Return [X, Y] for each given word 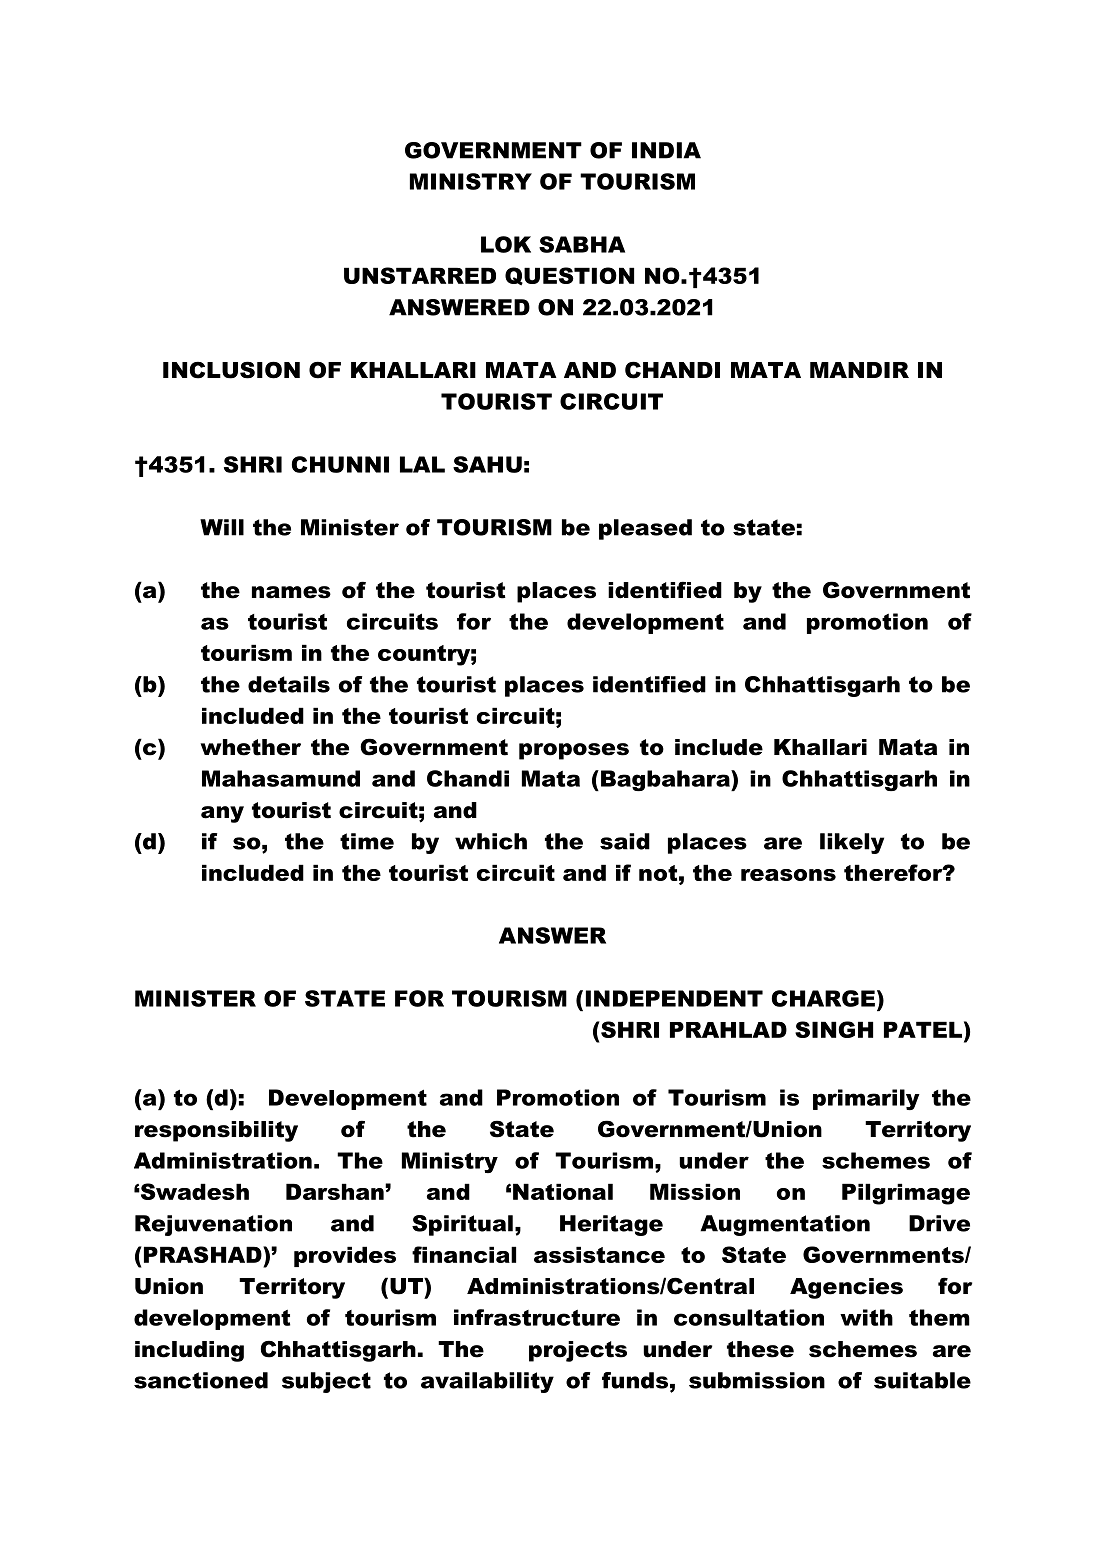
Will [222, 527]
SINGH [834, 1029]
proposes [574, 751]
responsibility [216, 1131]
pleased [645, 529]
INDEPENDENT [674, 998]
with [866, 1317]
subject [326, 1382]
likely [852, 843]
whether [250, 747]
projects [578, 1351]
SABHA [582, 244]
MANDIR [859, 370]
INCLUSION [231, 370]
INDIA [666, 150]
